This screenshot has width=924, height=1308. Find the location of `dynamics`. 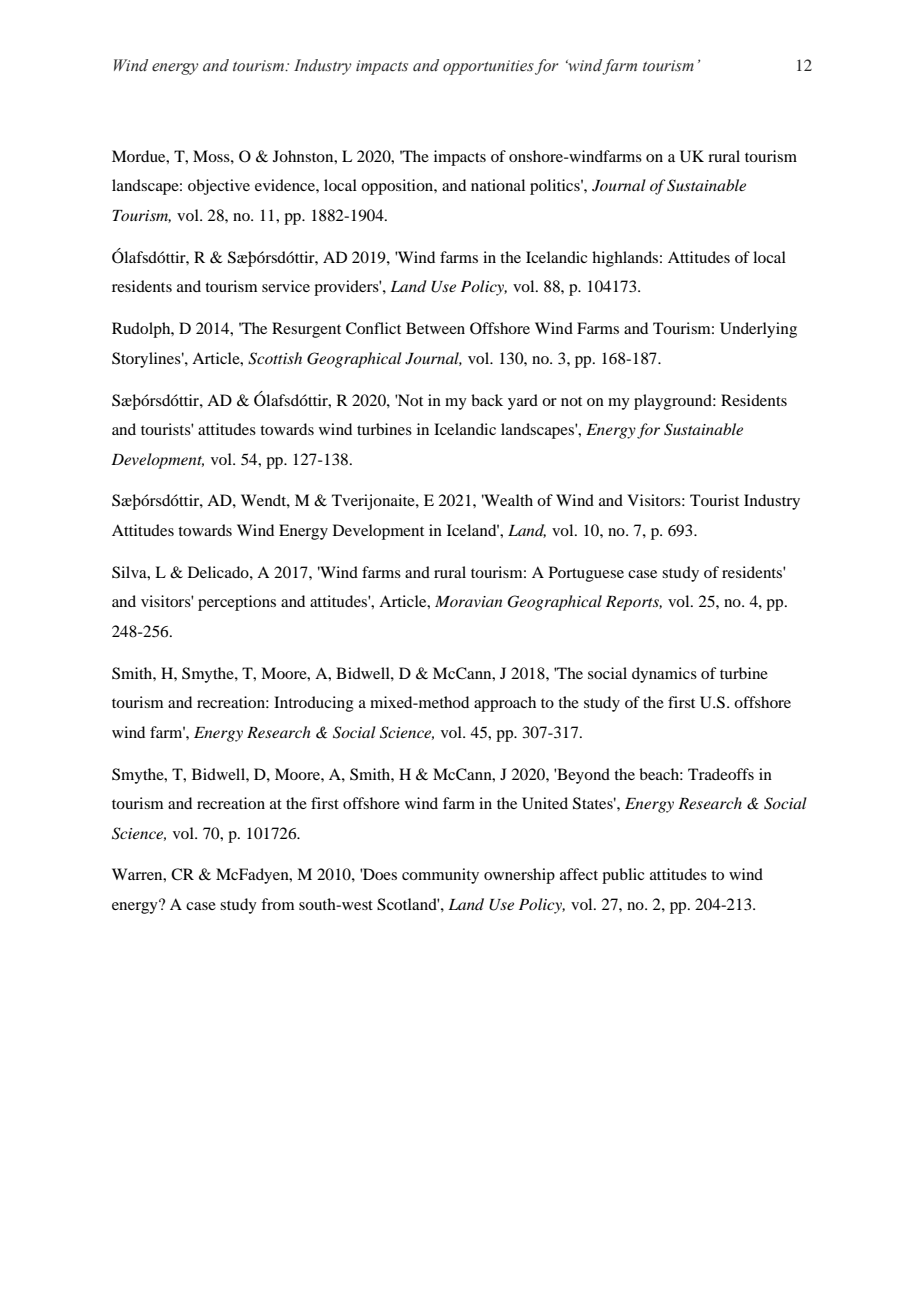

dynamics is located at coordinates (664, 675).
